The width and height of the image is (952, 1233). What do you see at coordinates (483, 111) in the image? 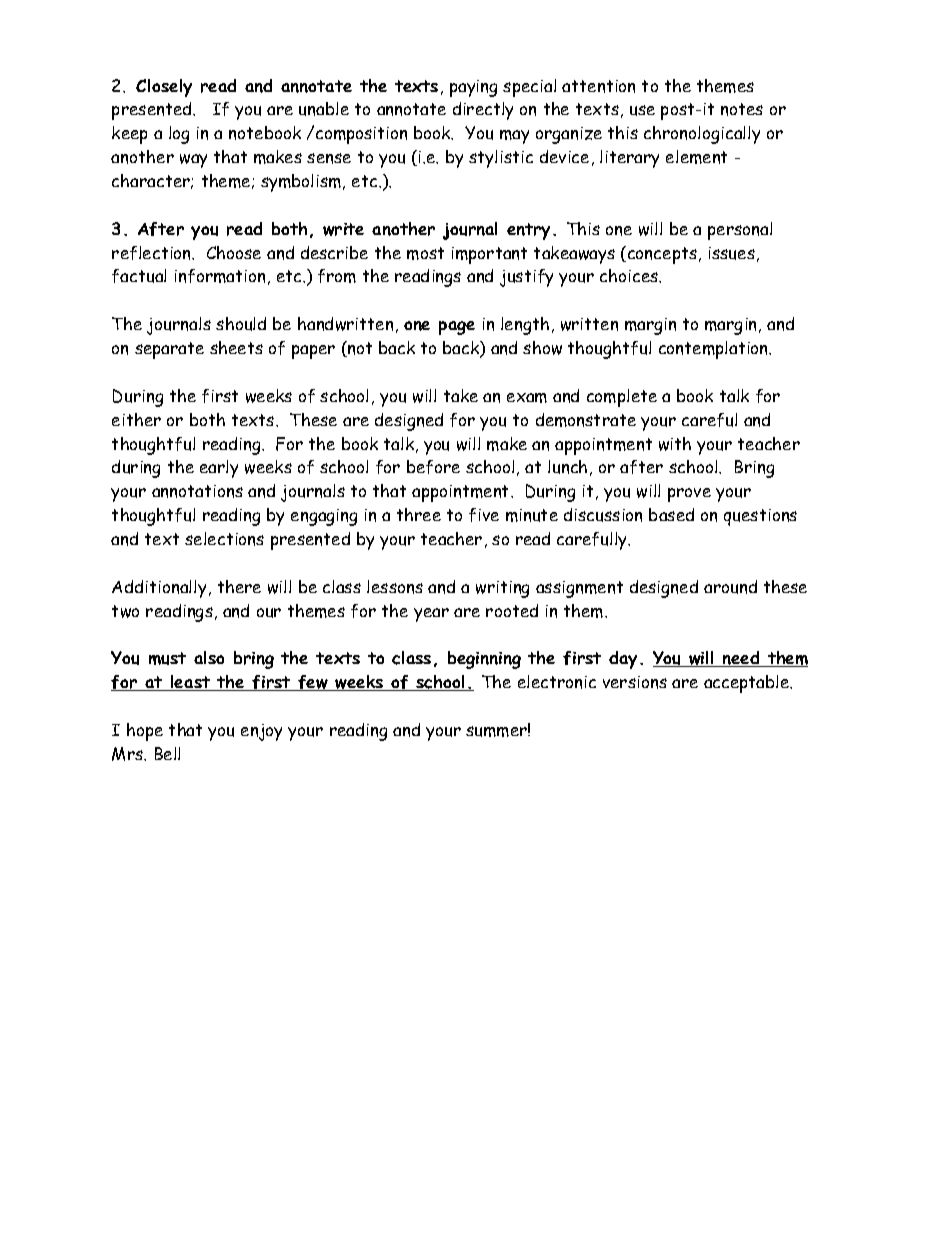
I see `directly` at bounding box center [483, 111].
